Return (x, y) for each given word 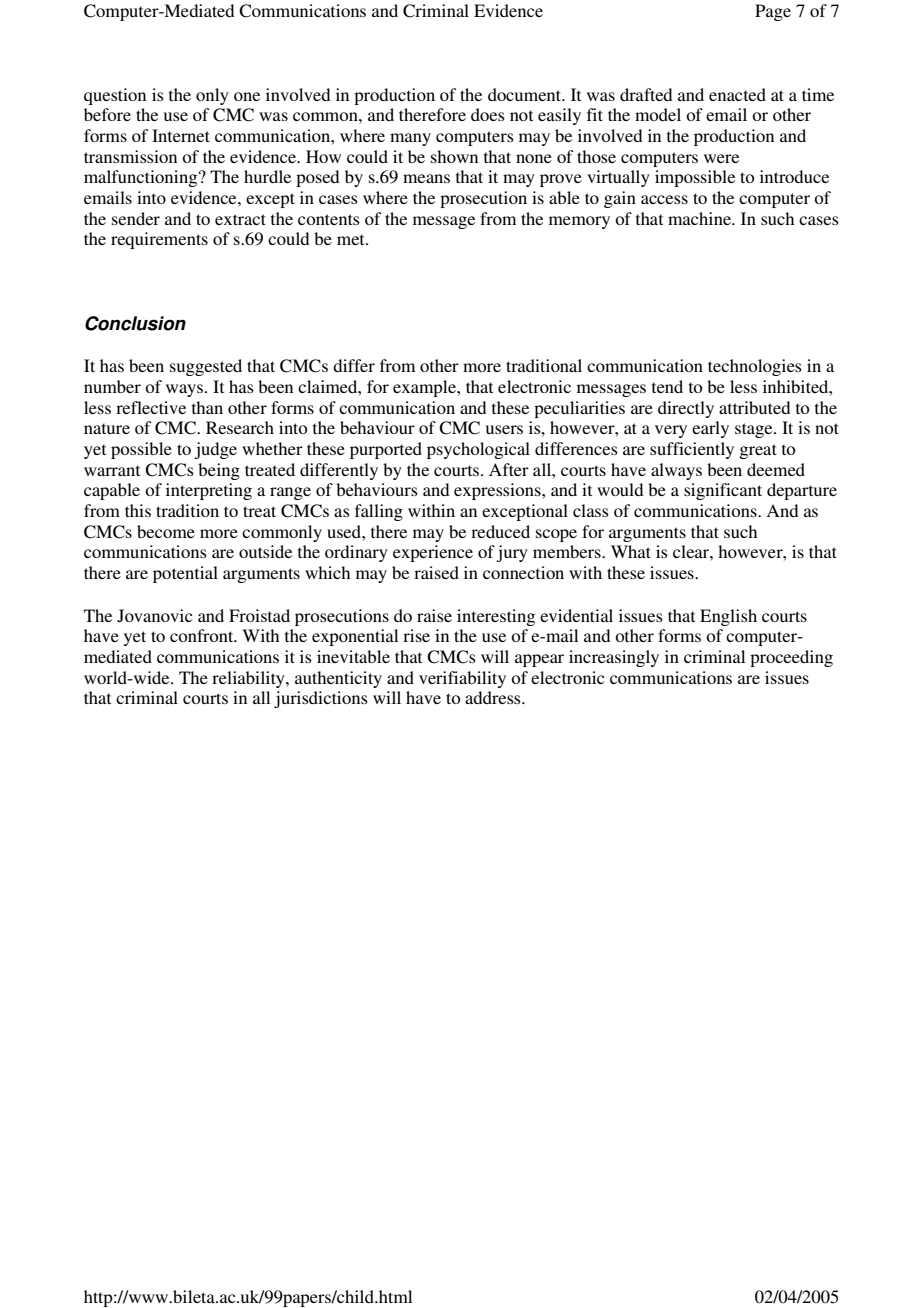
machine (700, 218)
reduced (500, 531)
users (504, 429)
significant (723, 491)
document (526, 94)
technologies (755, 367)
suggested (206, 367)
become (166, 531)
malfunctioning (142, 178)
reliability (249, 679)
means (426, 178)
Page (773, 12)
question (115, 96)
